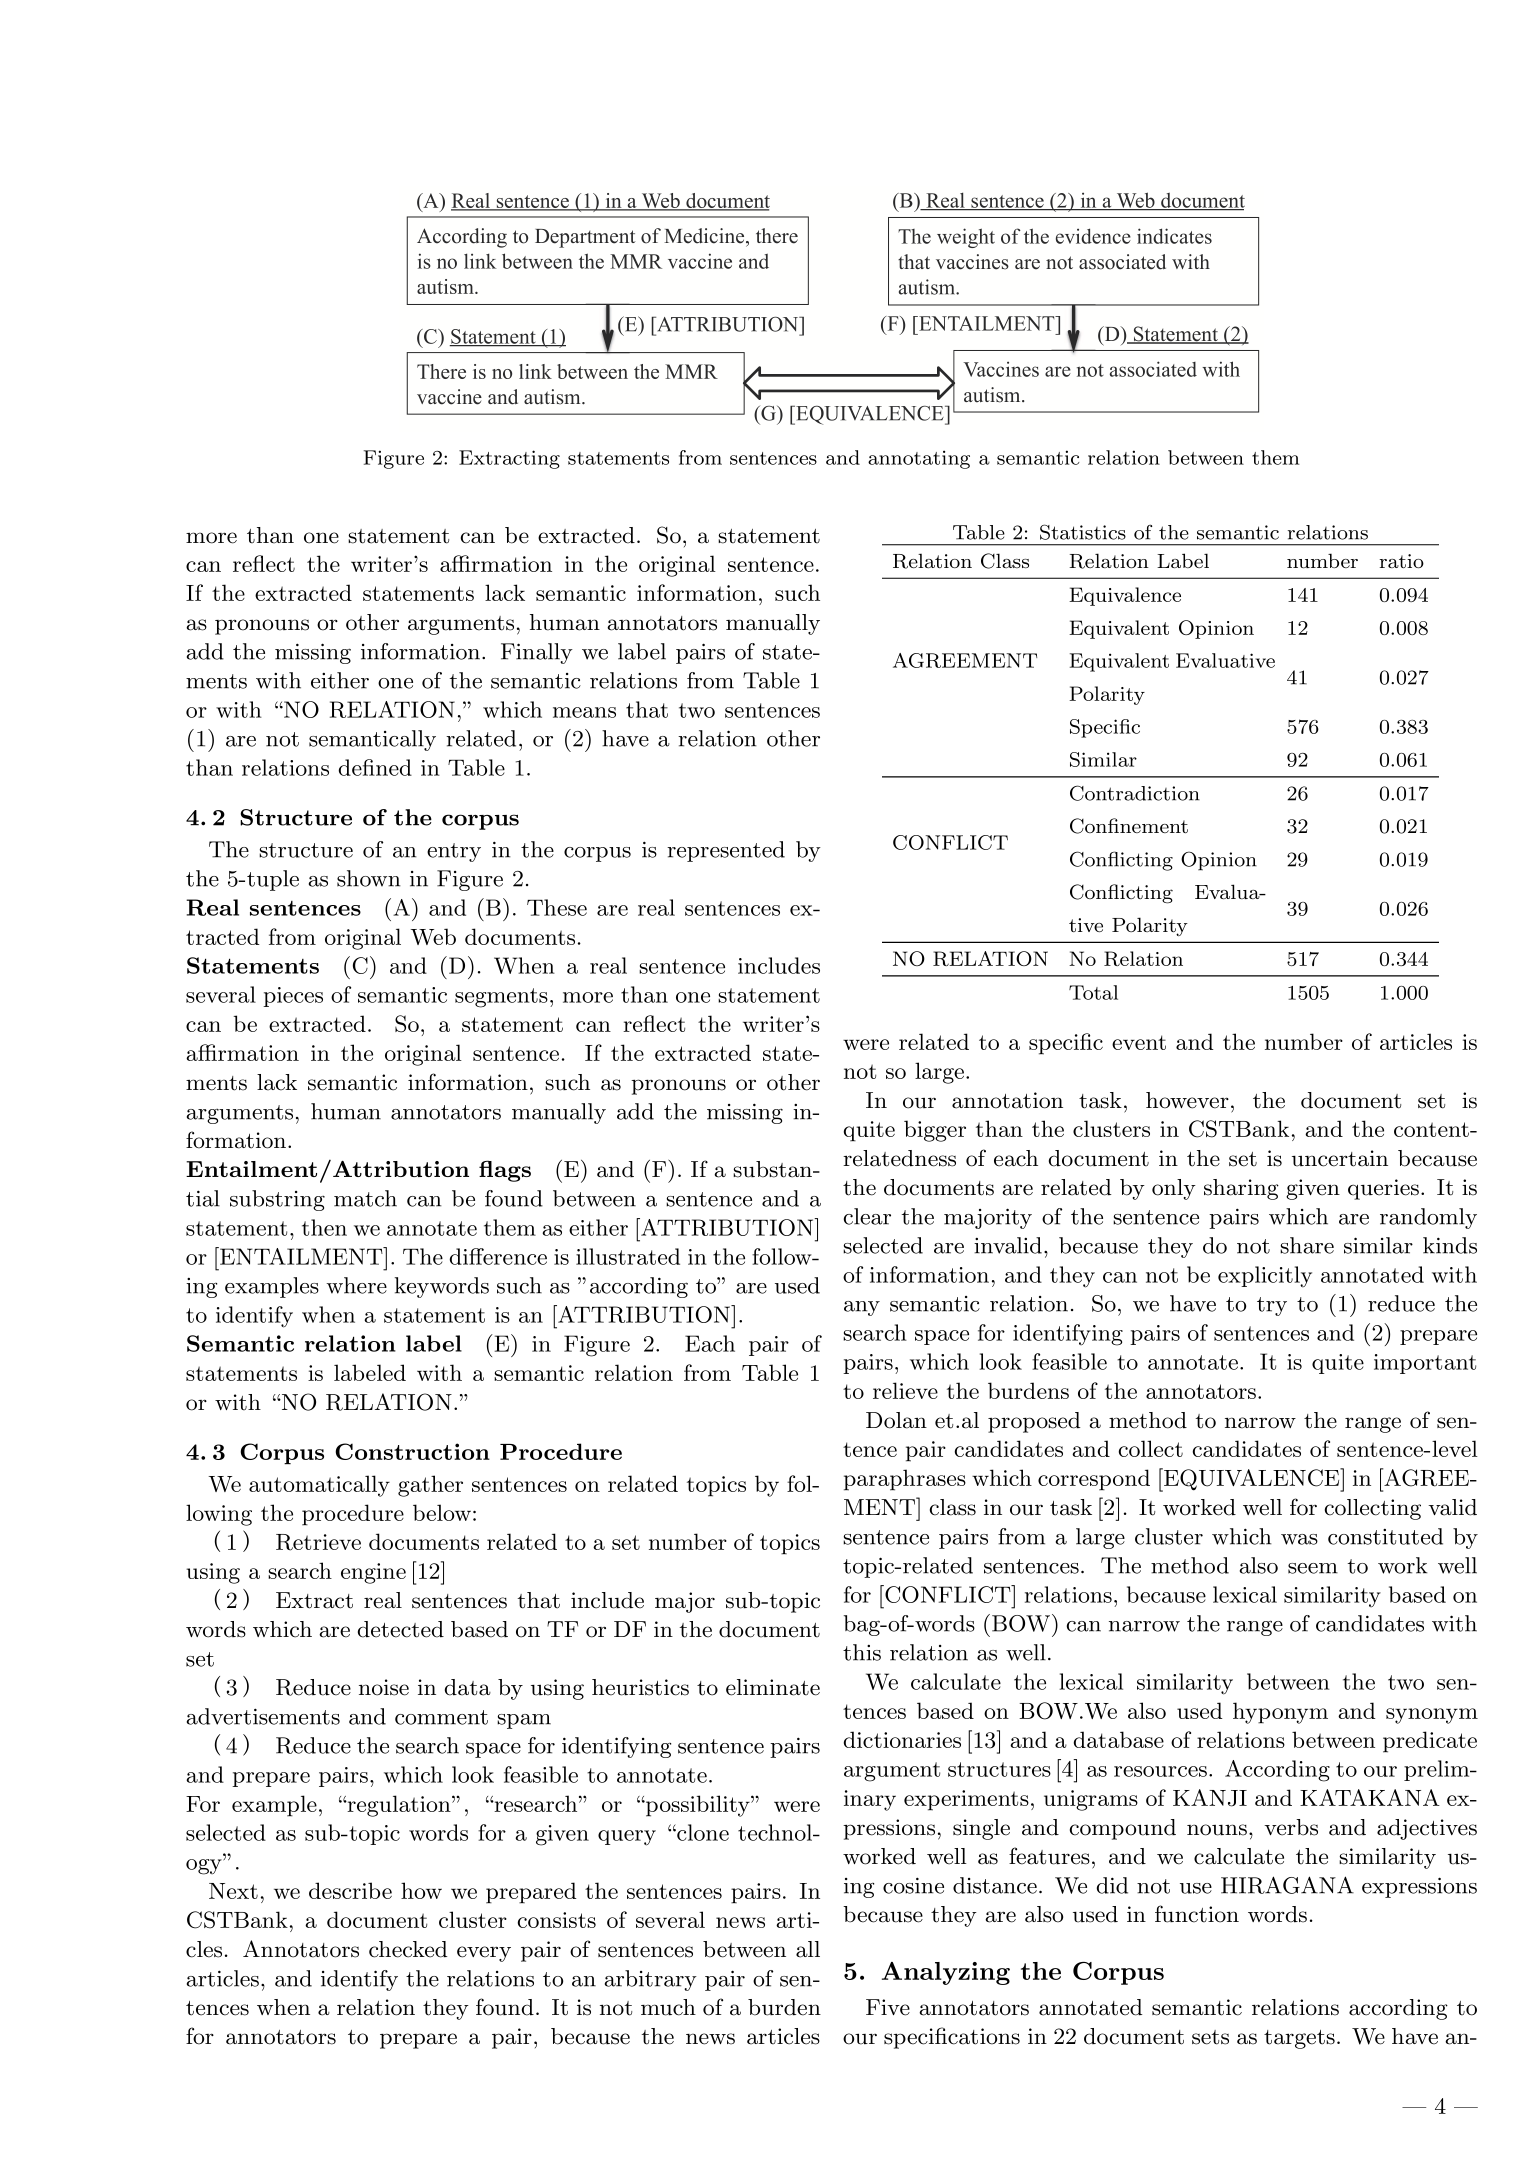 Image resolution: width=1537 pixels, height=2175 pixels. I want to click on checked, so click(408, 1949).
